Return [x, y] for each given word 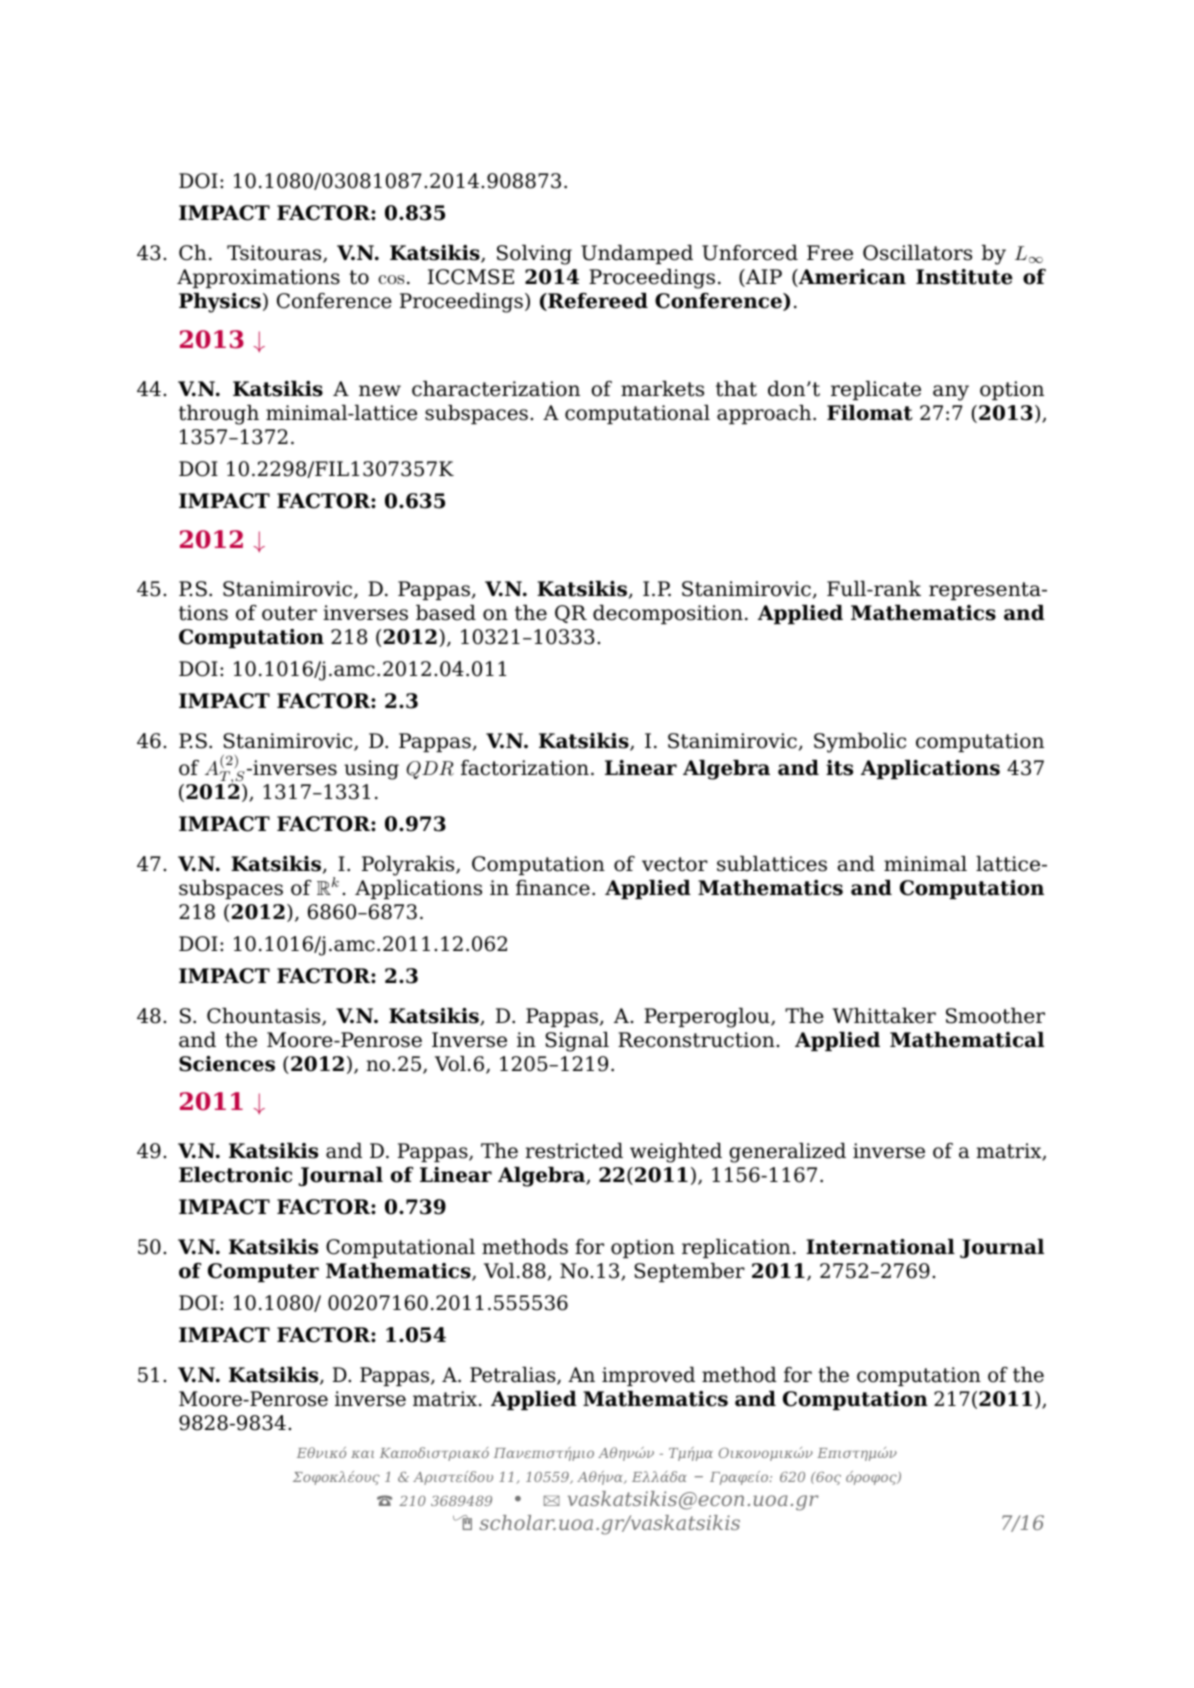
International [880, 1247]
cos [391, 279]
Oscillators [917, 253]
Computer [263, 1272]
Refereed [597, 302]
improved [648, 1376]
